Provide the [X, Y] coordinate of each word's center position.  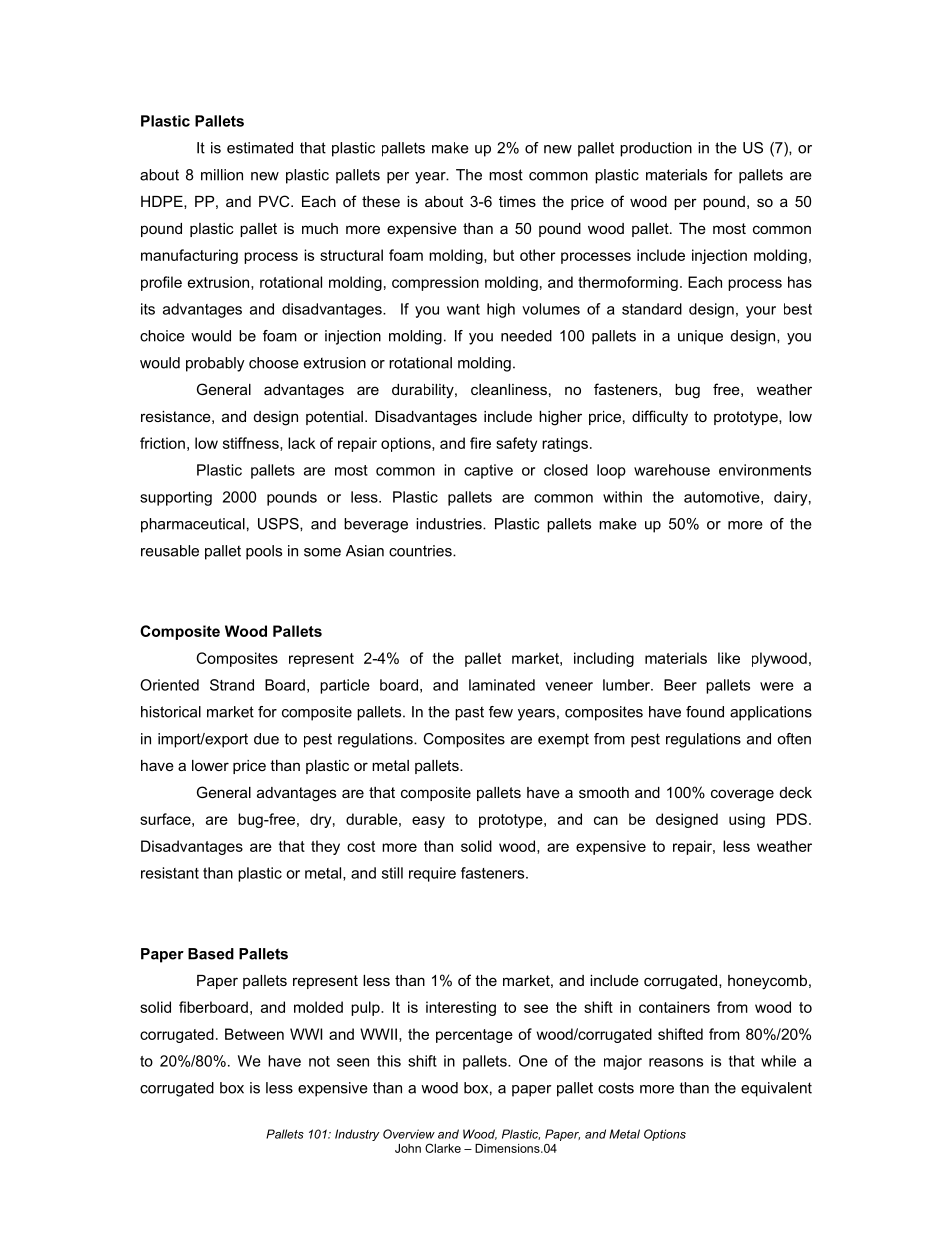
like [729, 658]
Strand [232, 685]
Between [254, 1034]
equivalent [776, 1089]
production [656, 149]
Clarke [443, 1148]
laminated [502, 685]
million [222, 175]
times [517, 201]
